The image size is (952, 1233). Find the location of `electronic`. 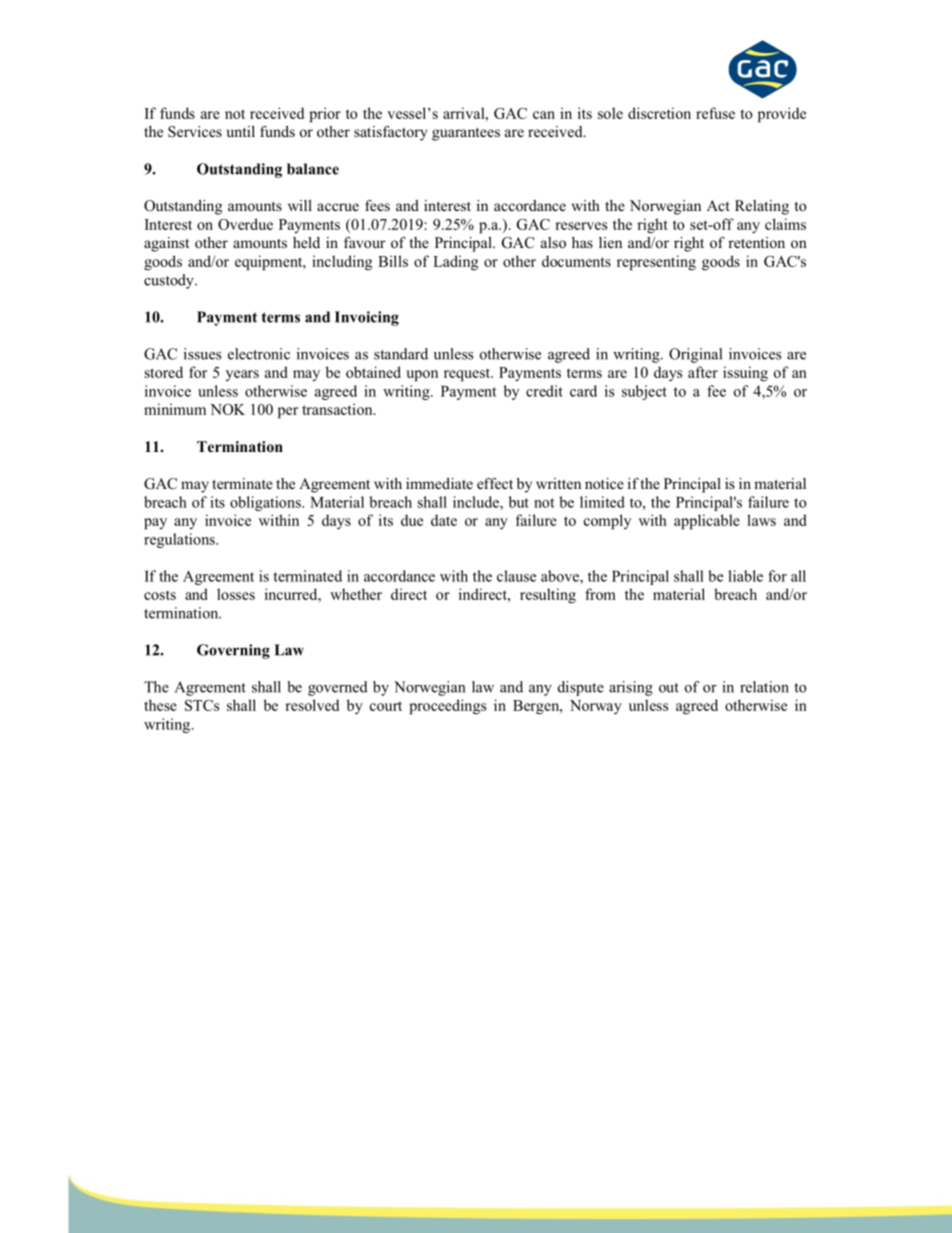

electronic is located at coordinates (259, 354).
